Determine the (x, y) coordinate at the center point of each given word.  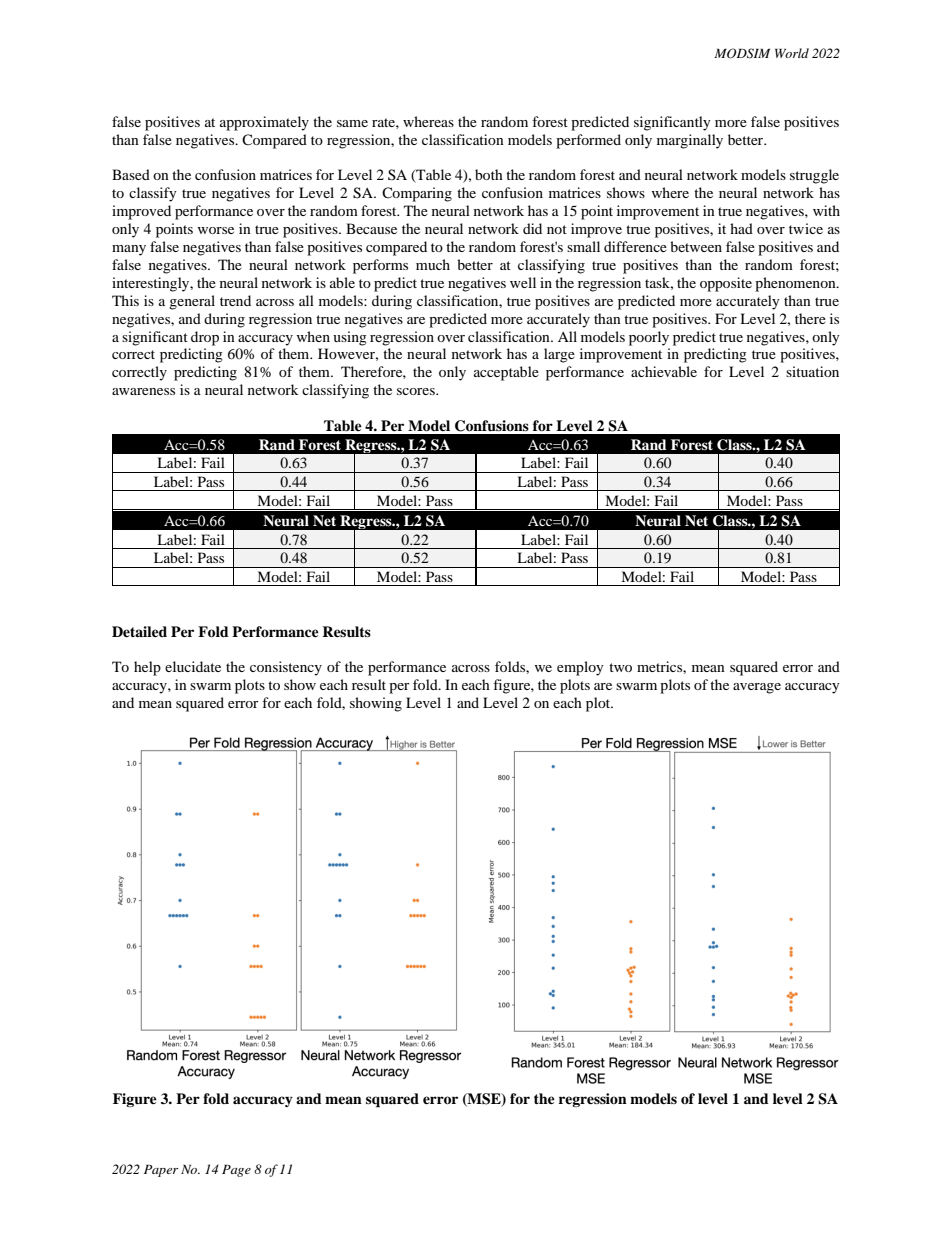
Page (236, 1171)
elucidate (193, 666)
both (489, 174)
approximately (264, 123)
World (792, 53)
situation (812, 371)
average (757, 688)
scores (417, 391)
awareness (143, 391)
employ (580, 668)
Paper (161, 1171)
